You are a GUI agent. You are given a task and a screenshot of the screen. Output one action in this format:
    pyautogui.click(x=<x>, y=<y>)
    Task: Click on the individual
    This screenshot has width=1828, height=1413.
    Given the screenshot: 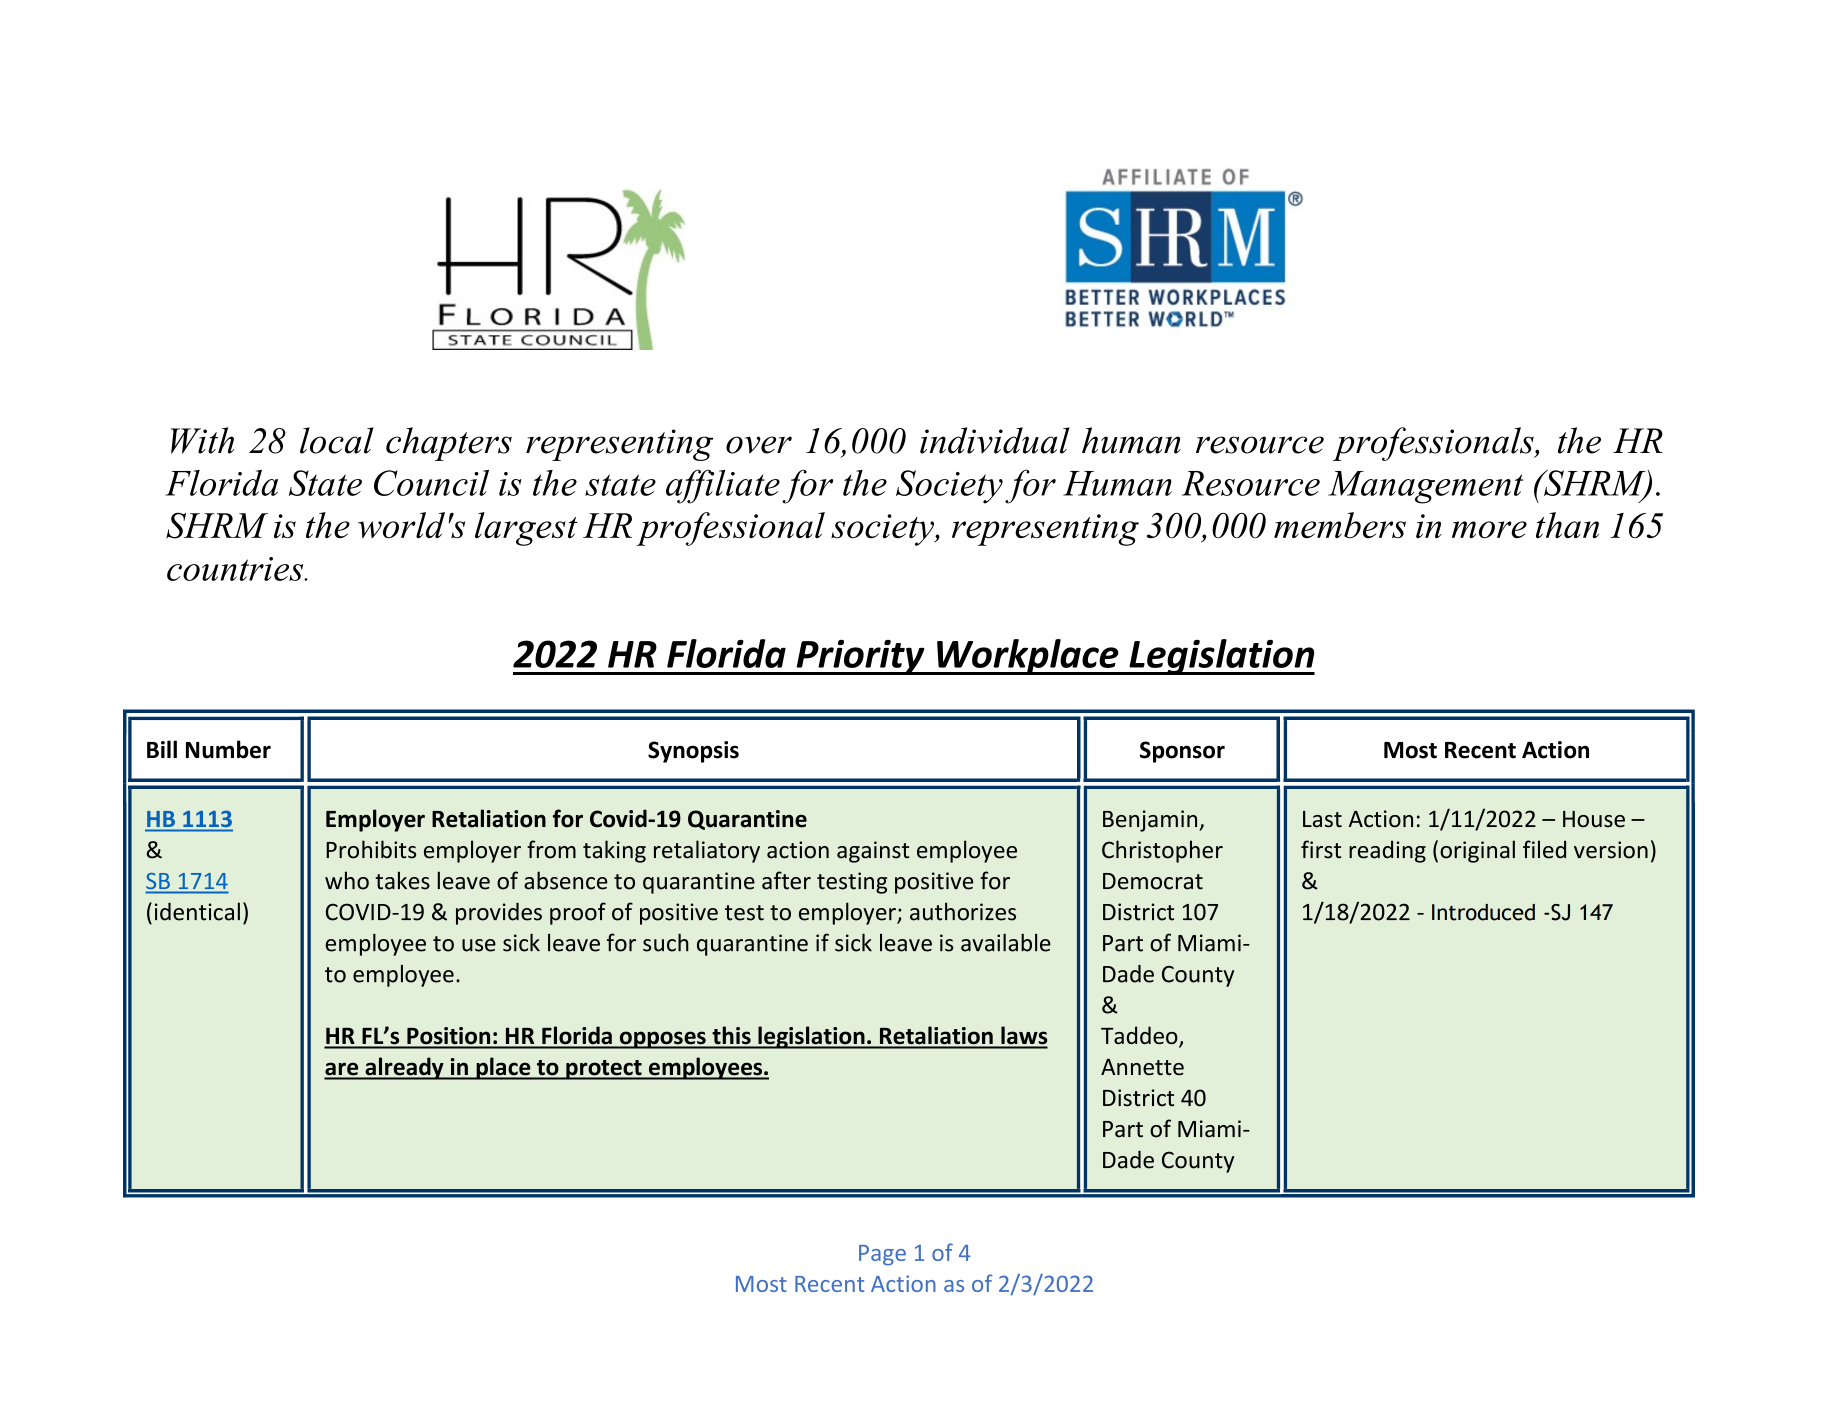 What is the action you would take?
    pyautogui.click(x=995, y=440)
